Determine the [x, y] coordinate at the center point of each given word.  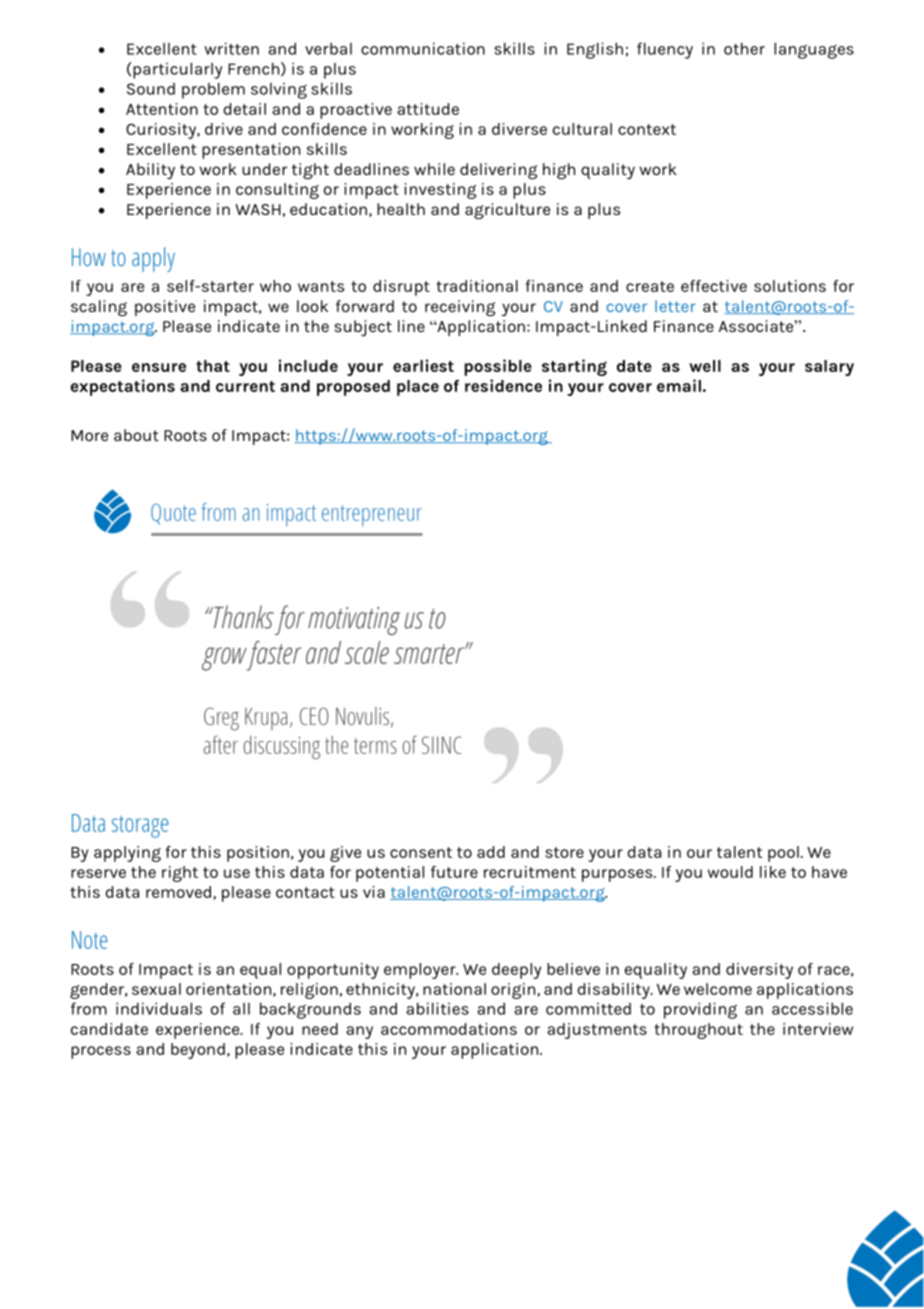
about [136, 435]
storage [140, 827]
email [679, 385]
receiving [460, 308]
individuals [159, 1008]
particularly [177, 71]
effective [714, 286]
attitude [428, 109]
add [491, 852]
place [418, 388]
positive [165, 308]
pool [783, 854]
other [744, 49]
